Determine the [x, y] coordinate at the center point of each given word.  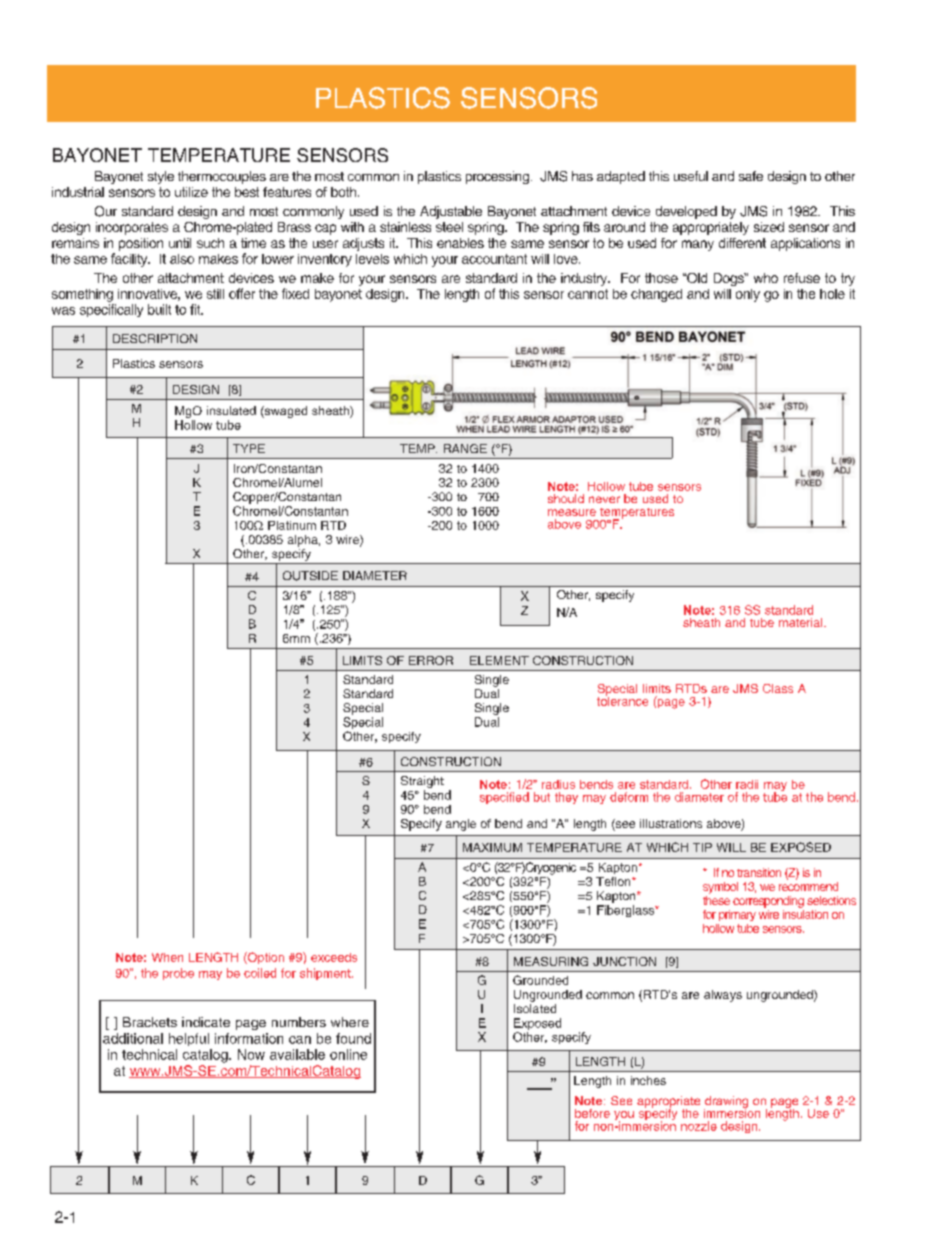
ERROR [431, 660]
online [348, 1054]
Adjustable [451, 212]
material [802, 622]
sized [769, 227]
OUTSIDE [310, 576]
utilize [191, 192]
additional [133, 1038]
